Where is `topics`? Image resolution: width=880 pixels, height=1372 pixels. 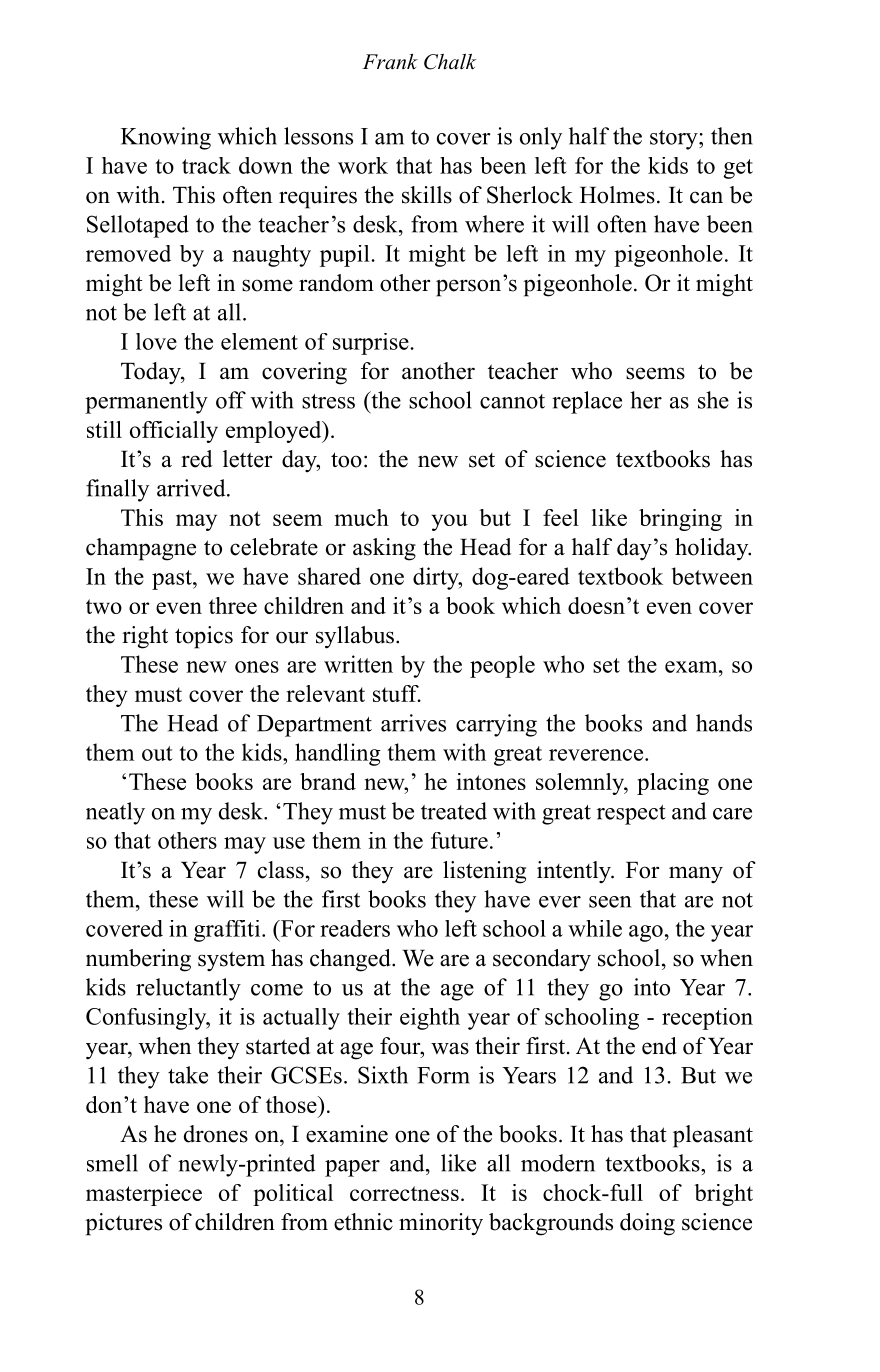 topics is located at coordinates (204, 637).
